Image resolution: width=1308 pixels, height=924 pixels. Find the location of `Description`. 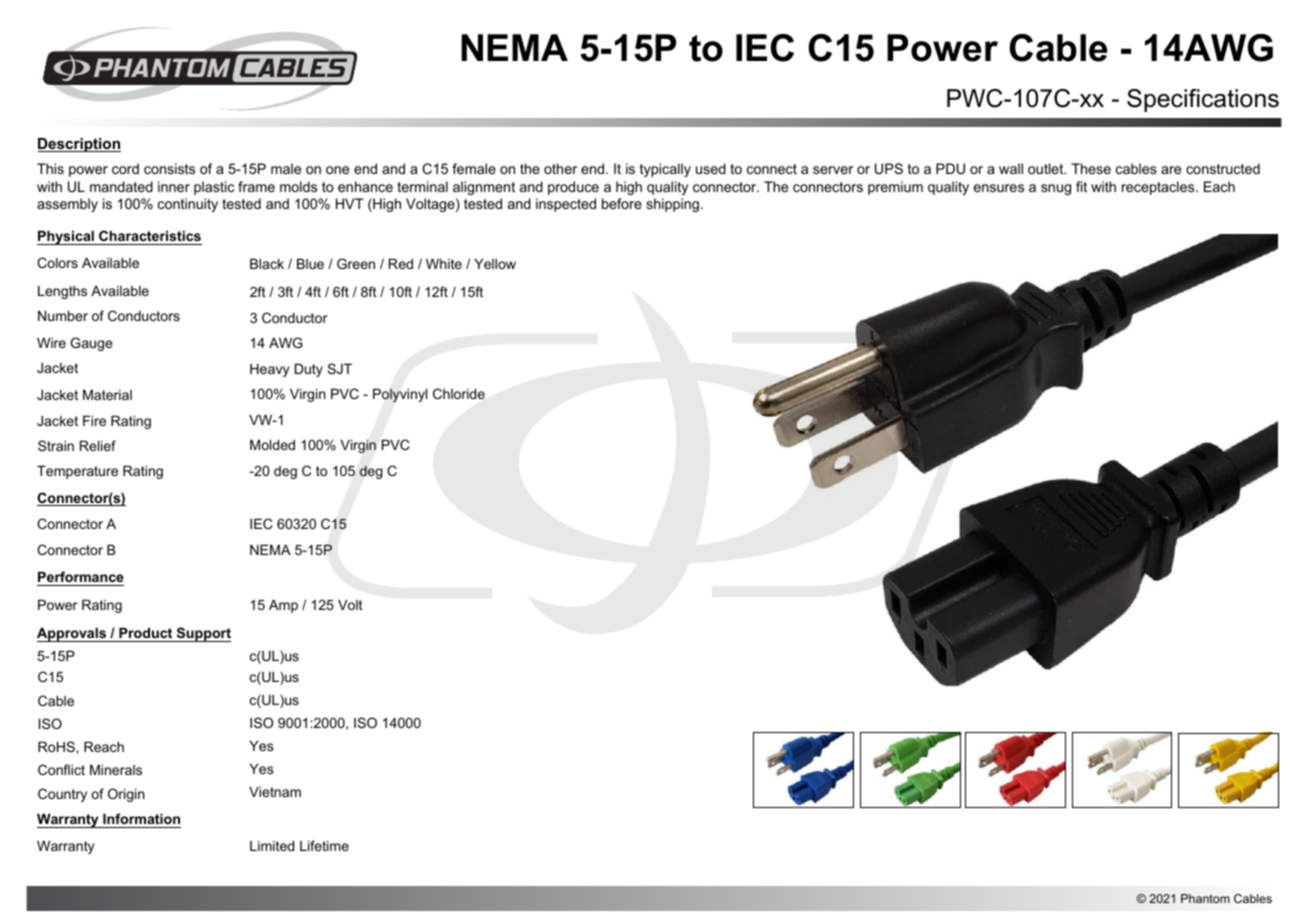

Description is located at coordinates (79, 145).
